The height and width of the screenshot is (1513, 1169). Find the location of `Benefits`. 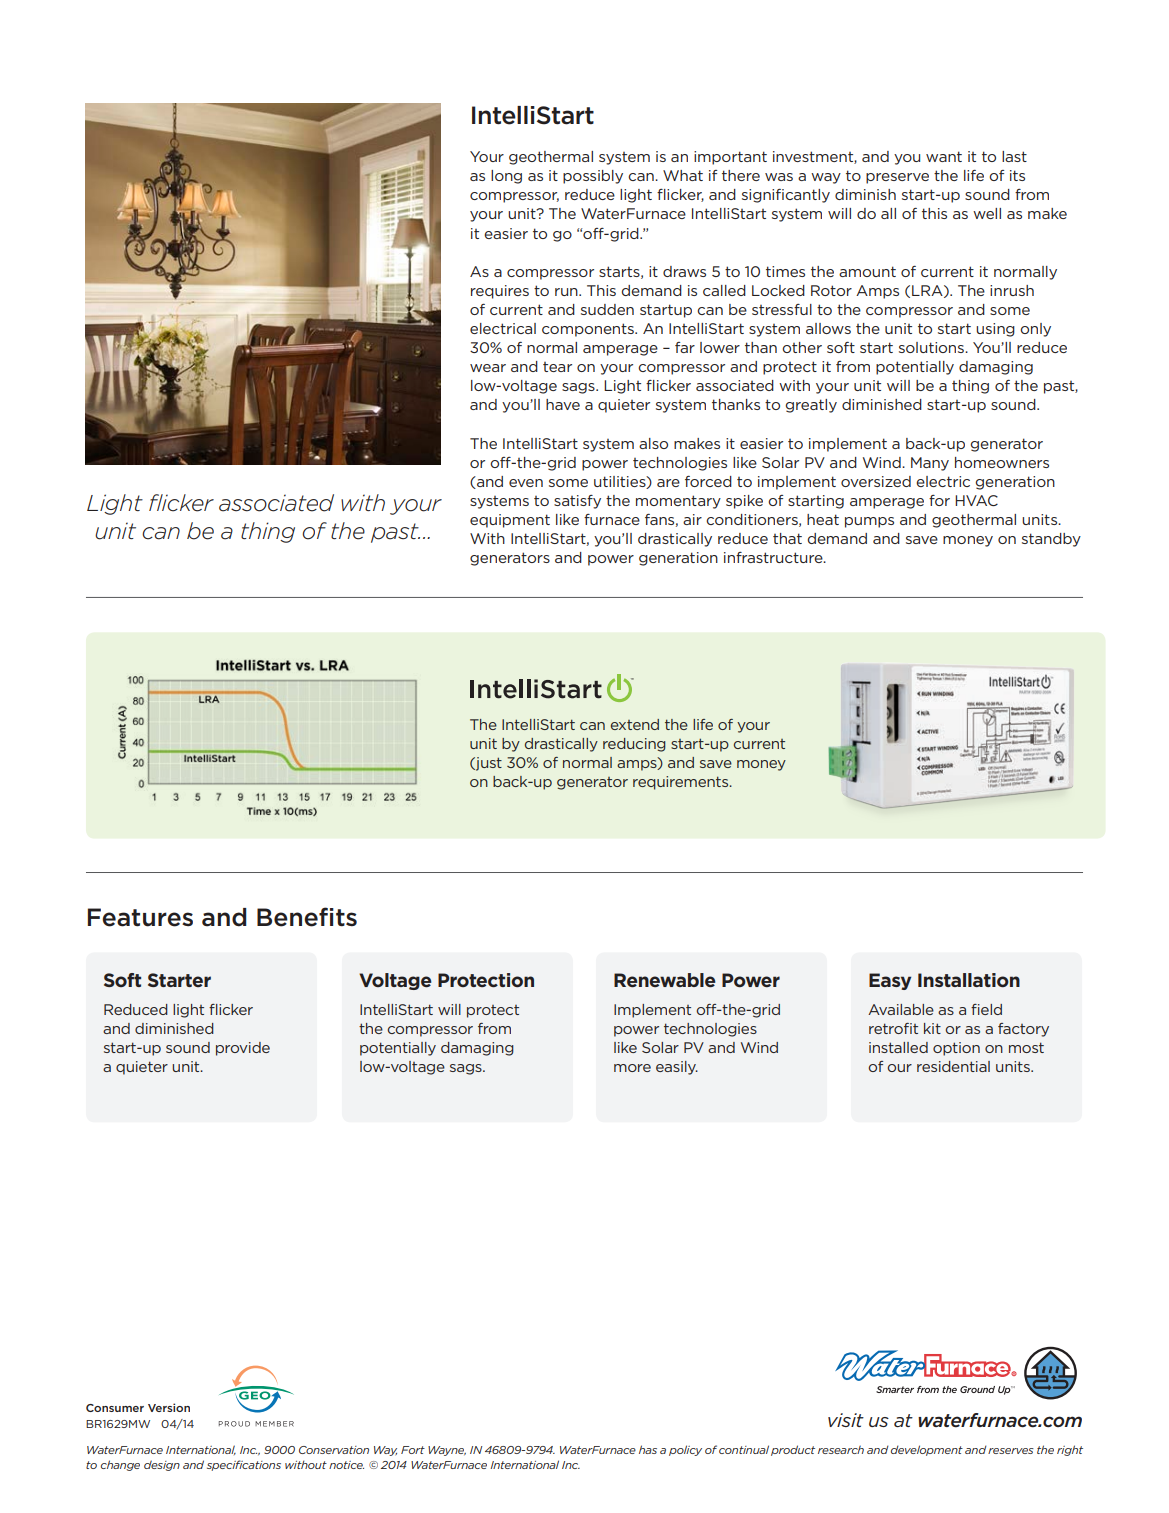

Benefits is located at coordinates (307, 917).
